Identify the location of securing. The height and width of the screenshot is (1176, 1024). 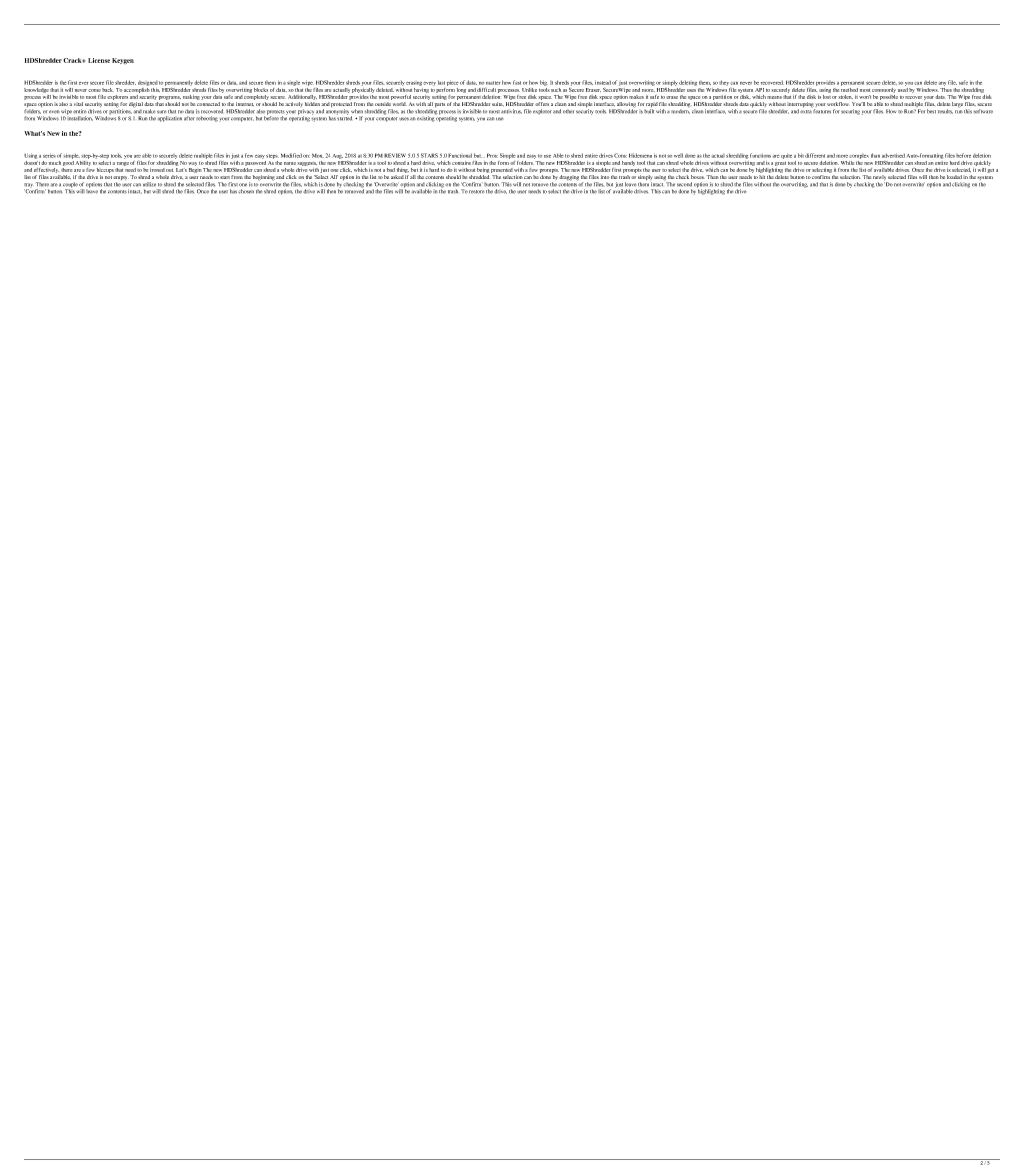
(850, 112).
